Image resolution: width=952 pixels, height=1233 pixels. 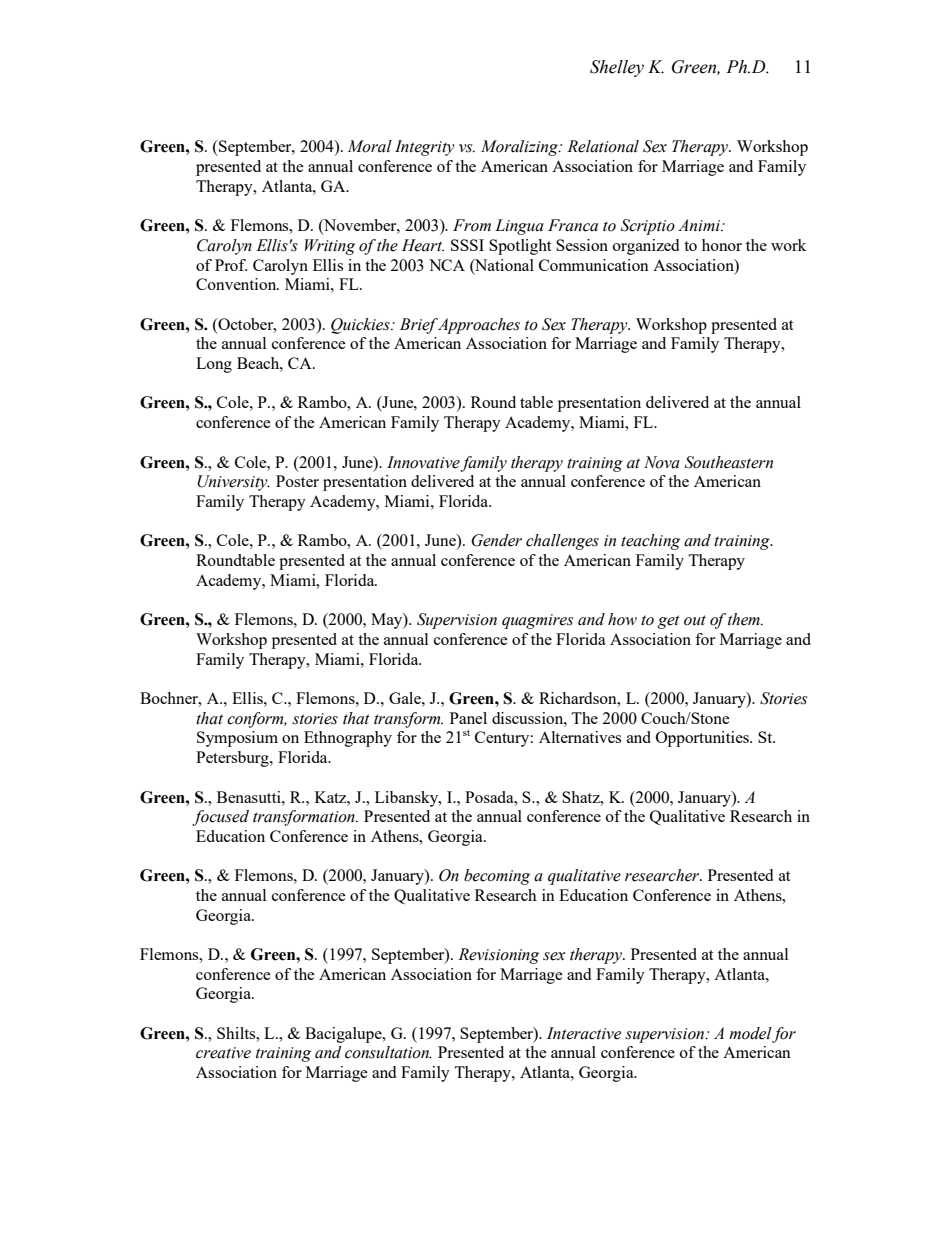 What do you see at coordinates (617, 68) in the document?
I see `Shelley` at bounding box center [617, 68].
